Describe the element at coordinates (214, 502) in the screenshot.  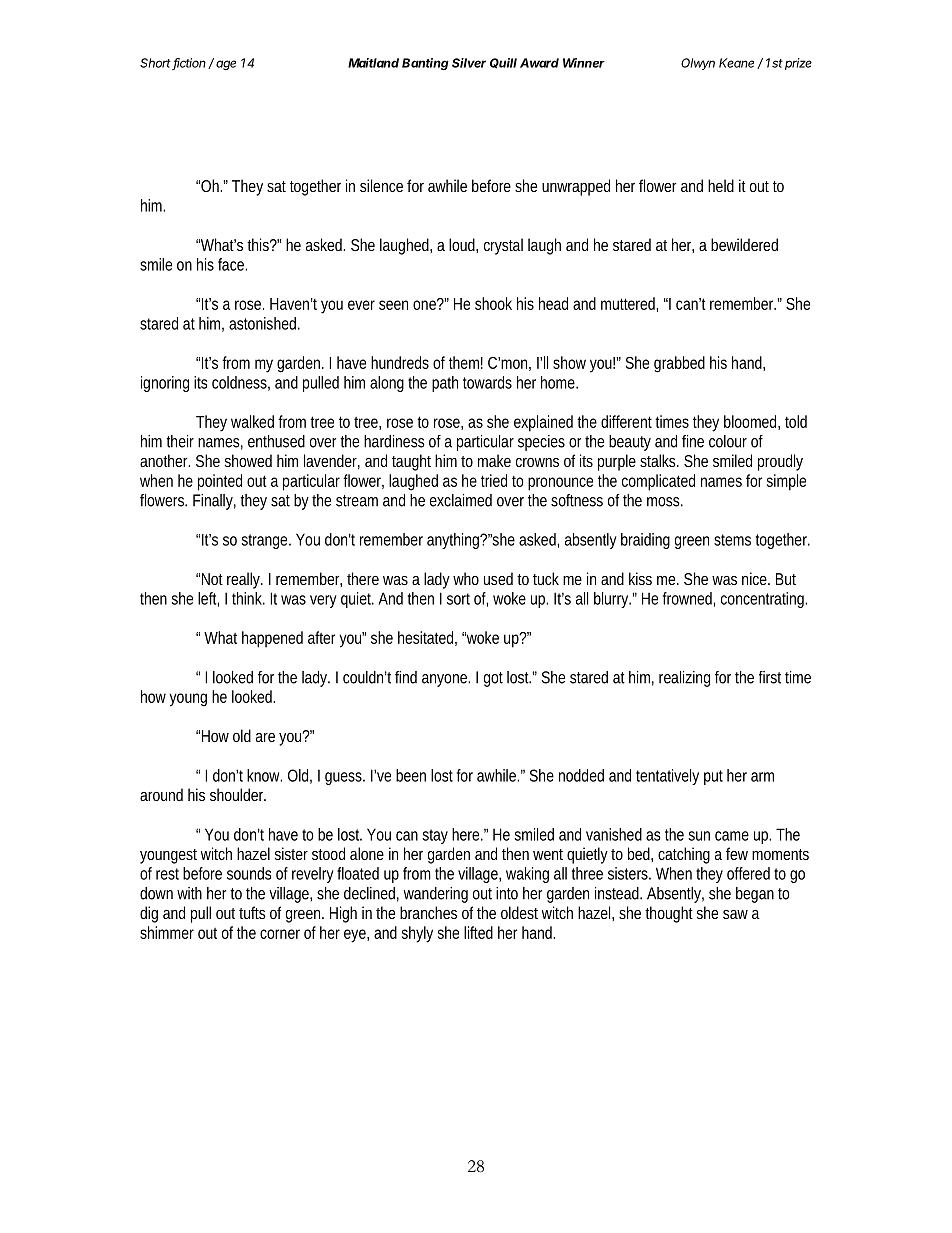
I see `Finally` at that location.
